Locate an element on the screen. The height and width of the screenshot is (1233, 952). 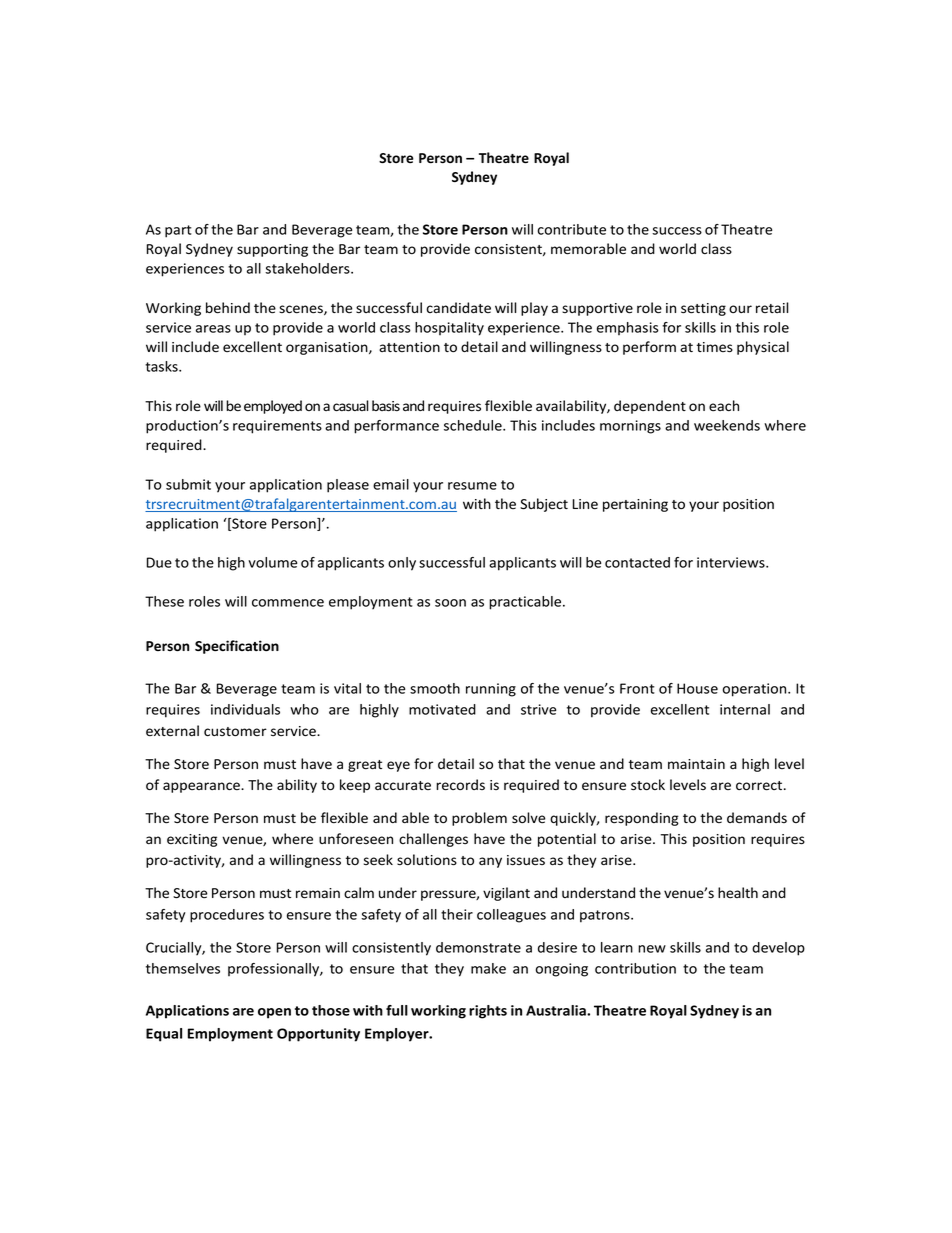
pertaining is located at coordinates (635, 505).
